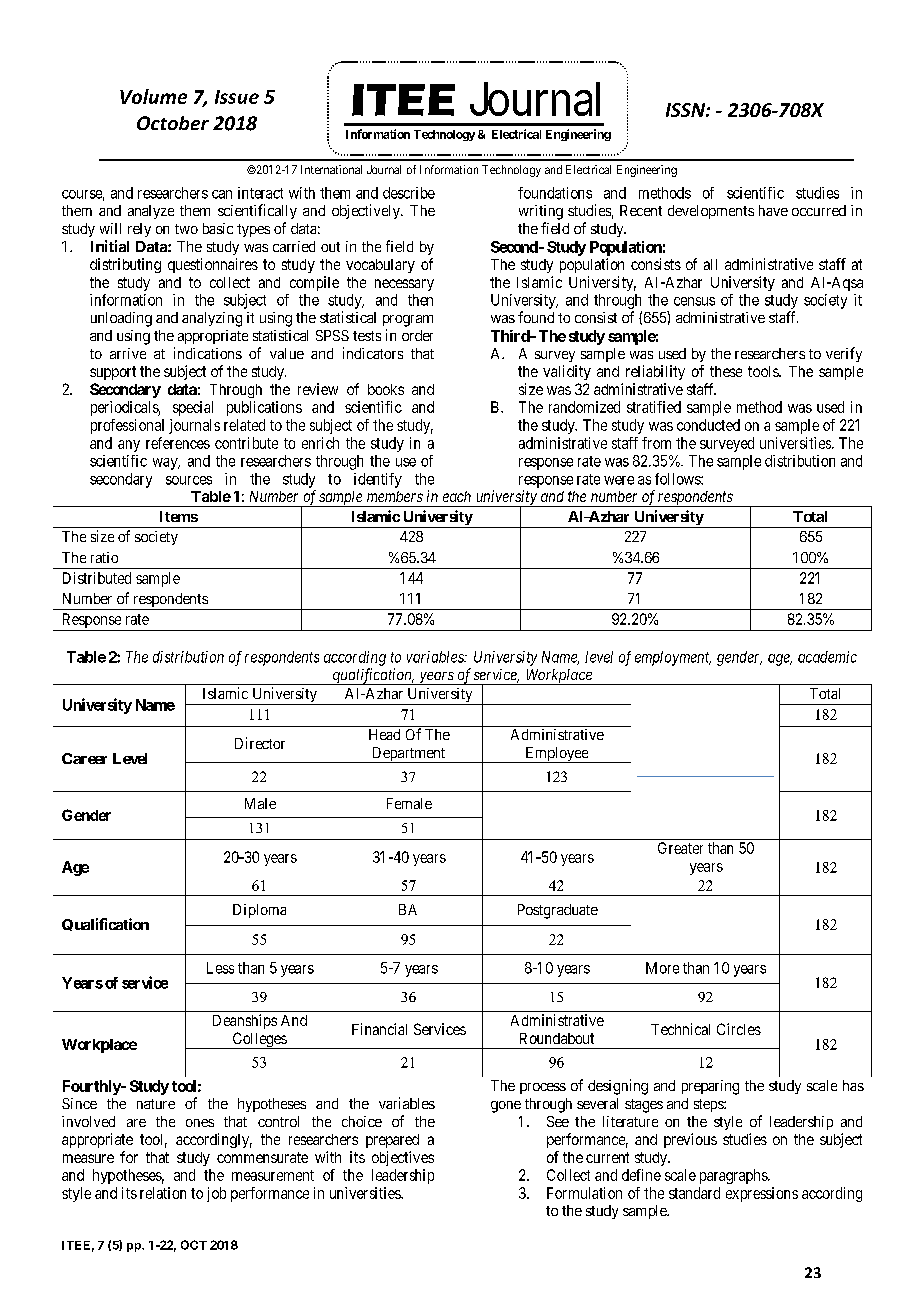 The width and height of the image is (924, 1308). Describe the element at coordinates (708, 425) in the image. I see `conducted` at that location.
